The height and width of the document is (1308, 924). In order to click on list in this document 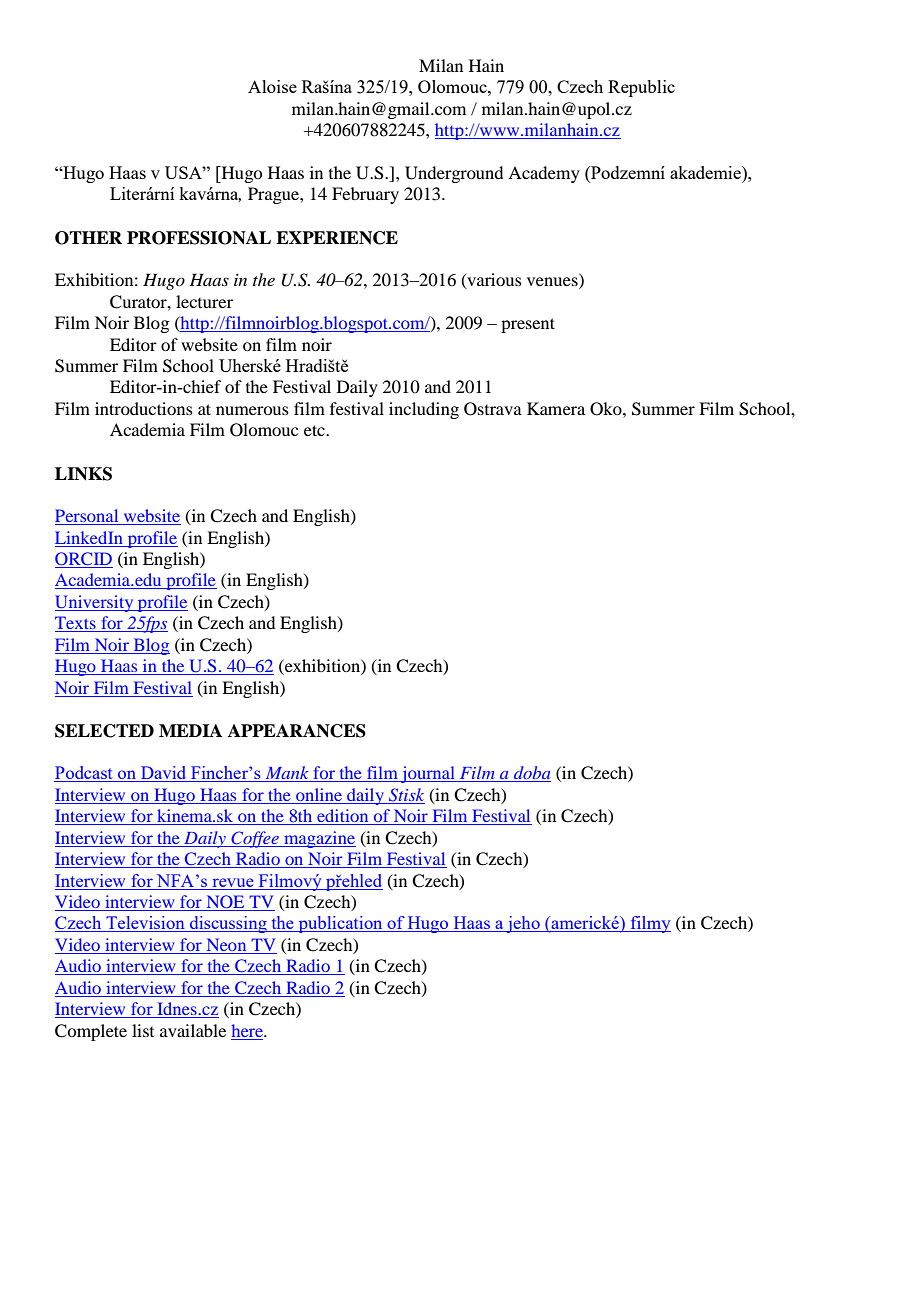, I will do `click(143, 1030)`.
